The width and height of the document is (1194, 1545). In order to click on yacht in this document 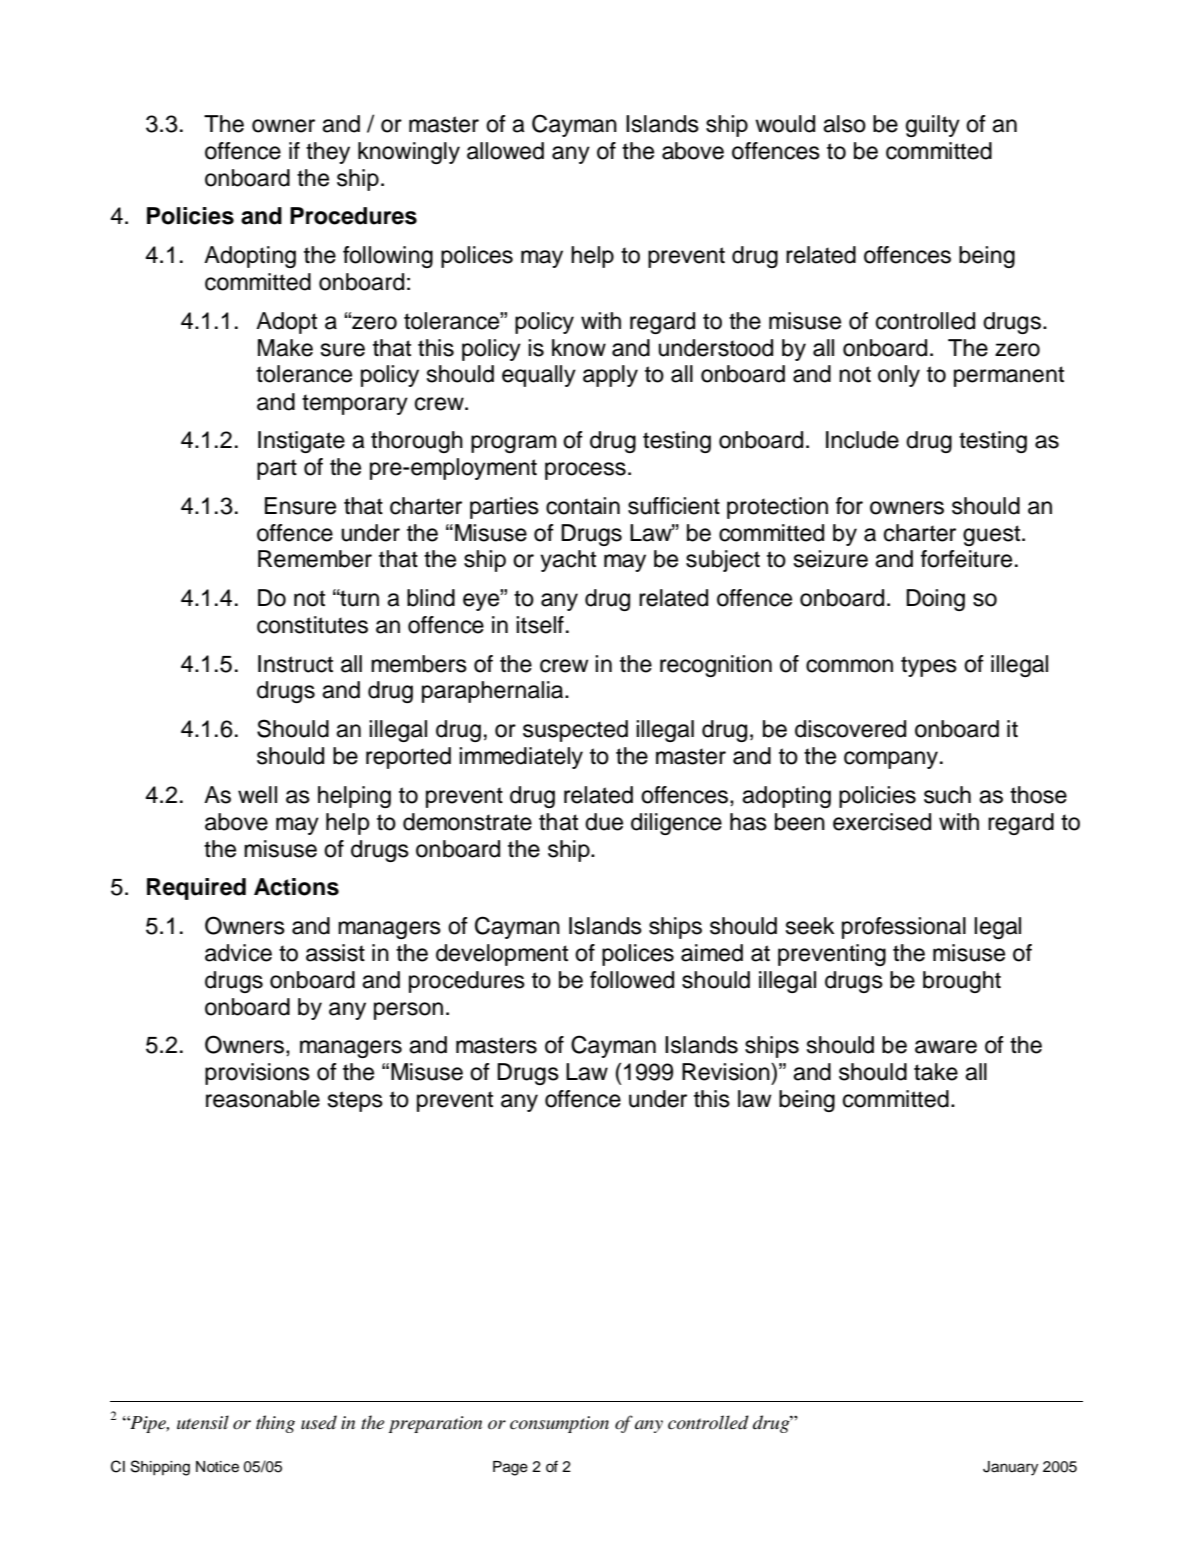, I will do `click(568, 561)`.
